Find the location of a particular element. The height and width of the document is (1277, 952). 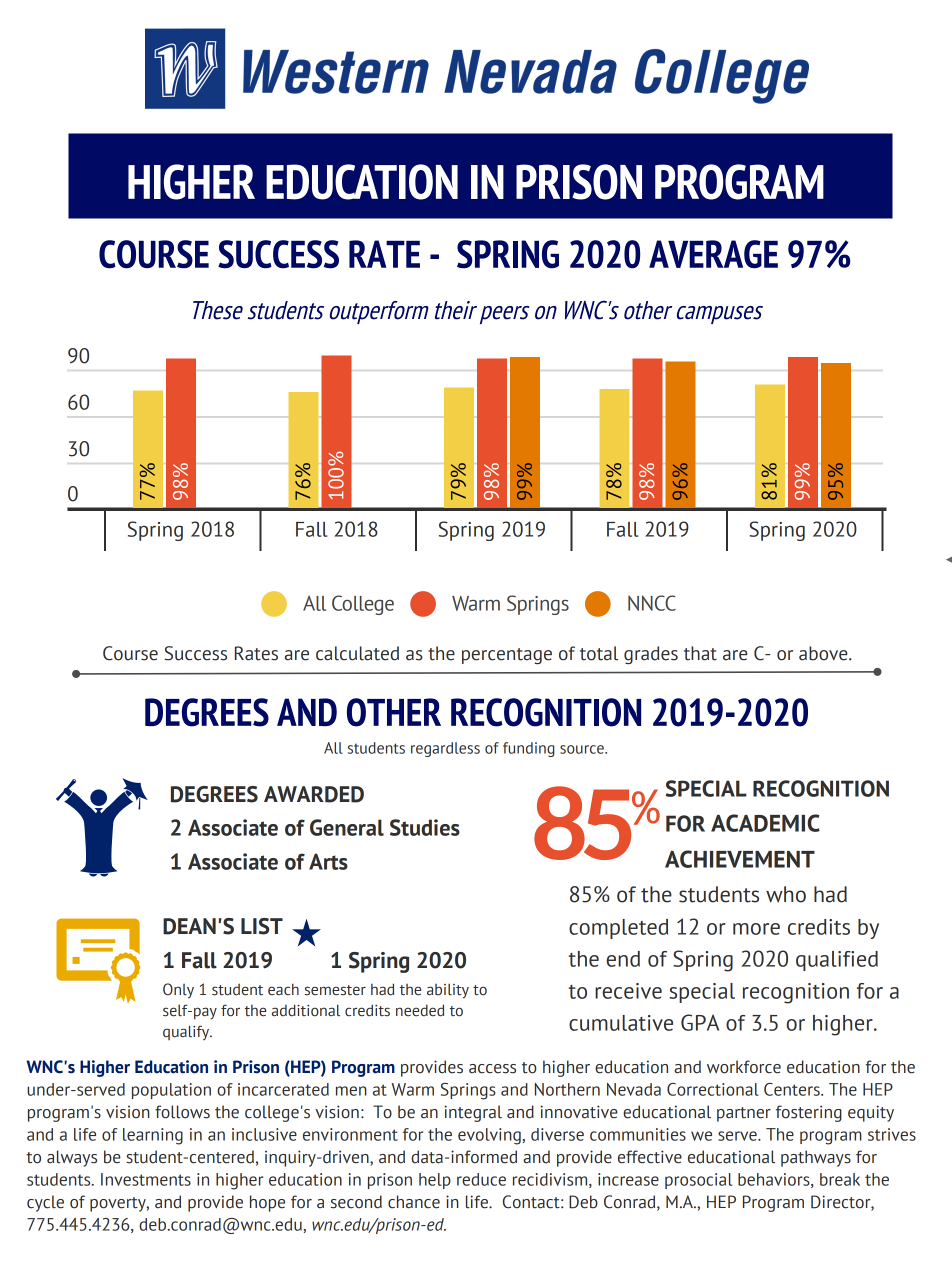

above is located at coordinates (824, 653).
